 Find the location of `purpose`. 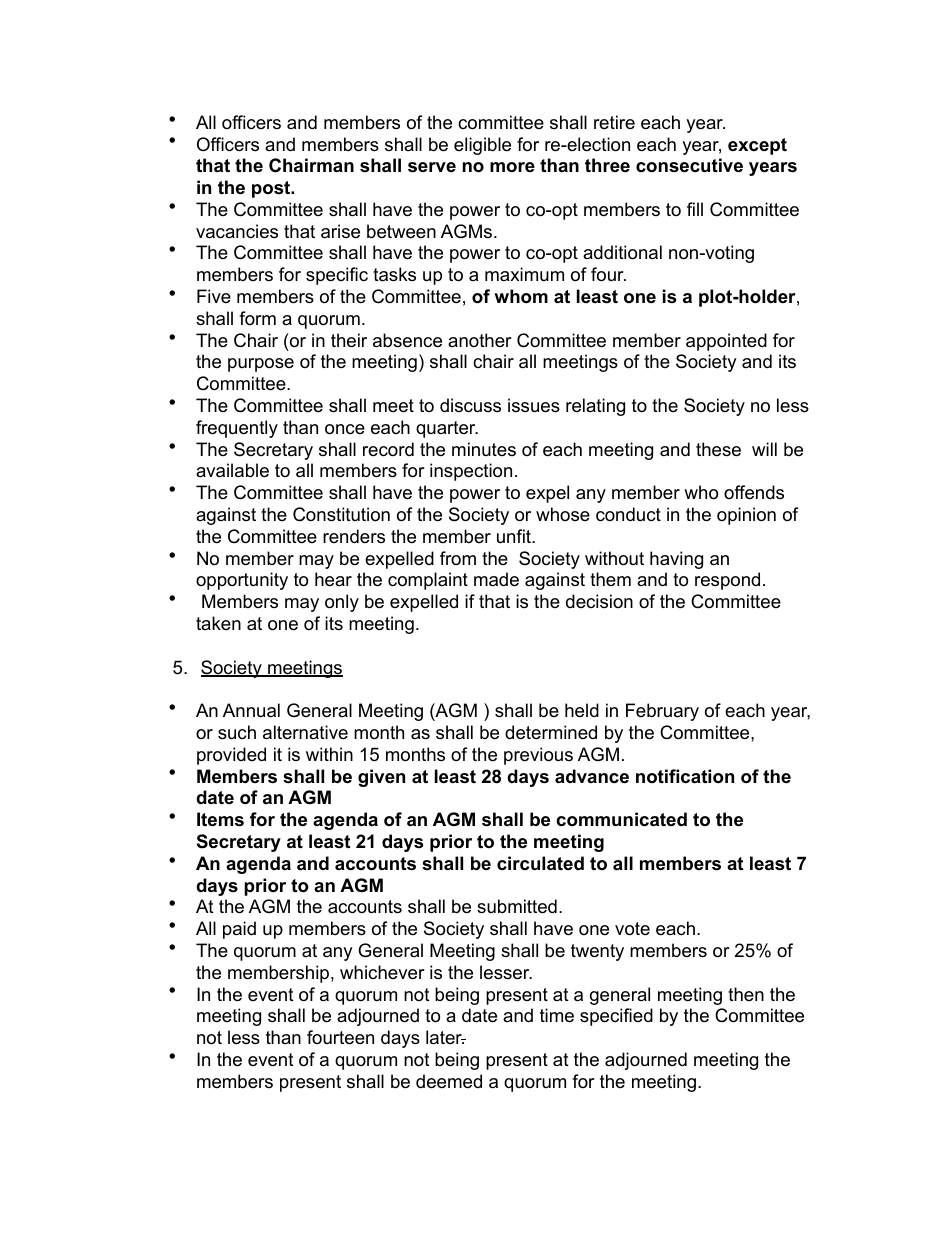

purpose is located at coordinates (261, 365).
